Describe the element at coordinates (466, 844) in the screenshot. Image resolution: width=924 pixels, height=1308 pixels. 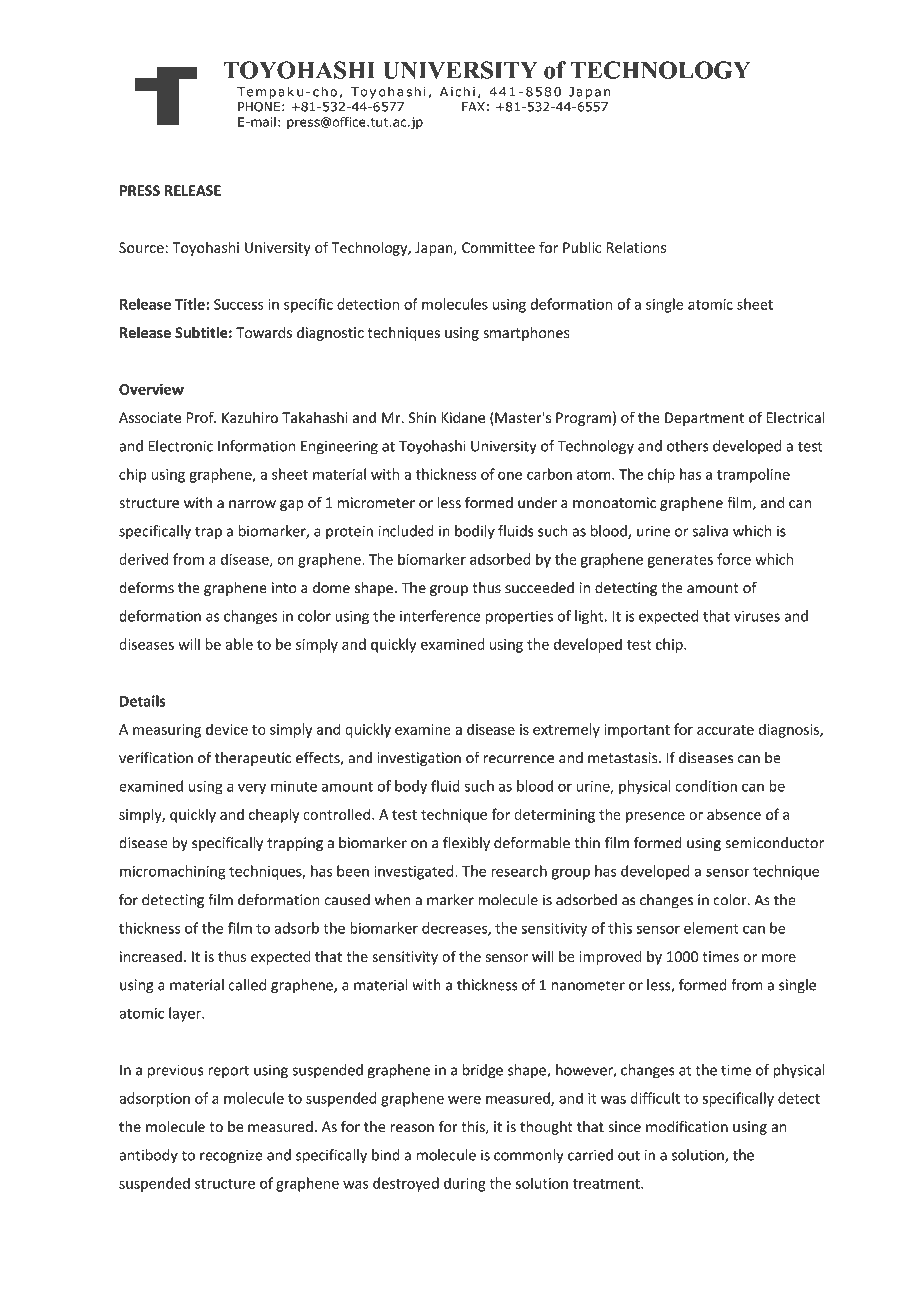
I see `flexibly` at that location.
